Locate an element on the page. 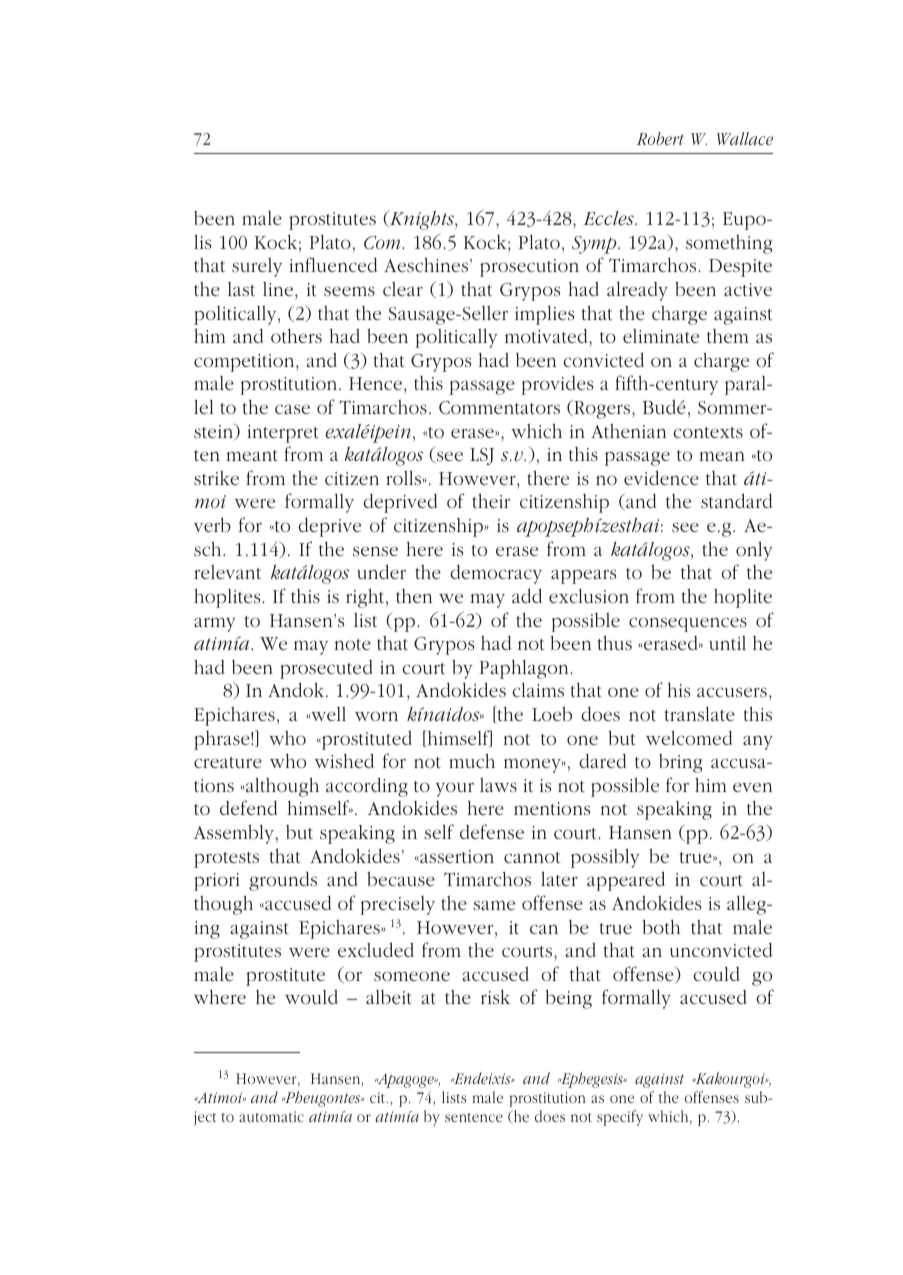  grounds is located at coordinates (283, 881).
